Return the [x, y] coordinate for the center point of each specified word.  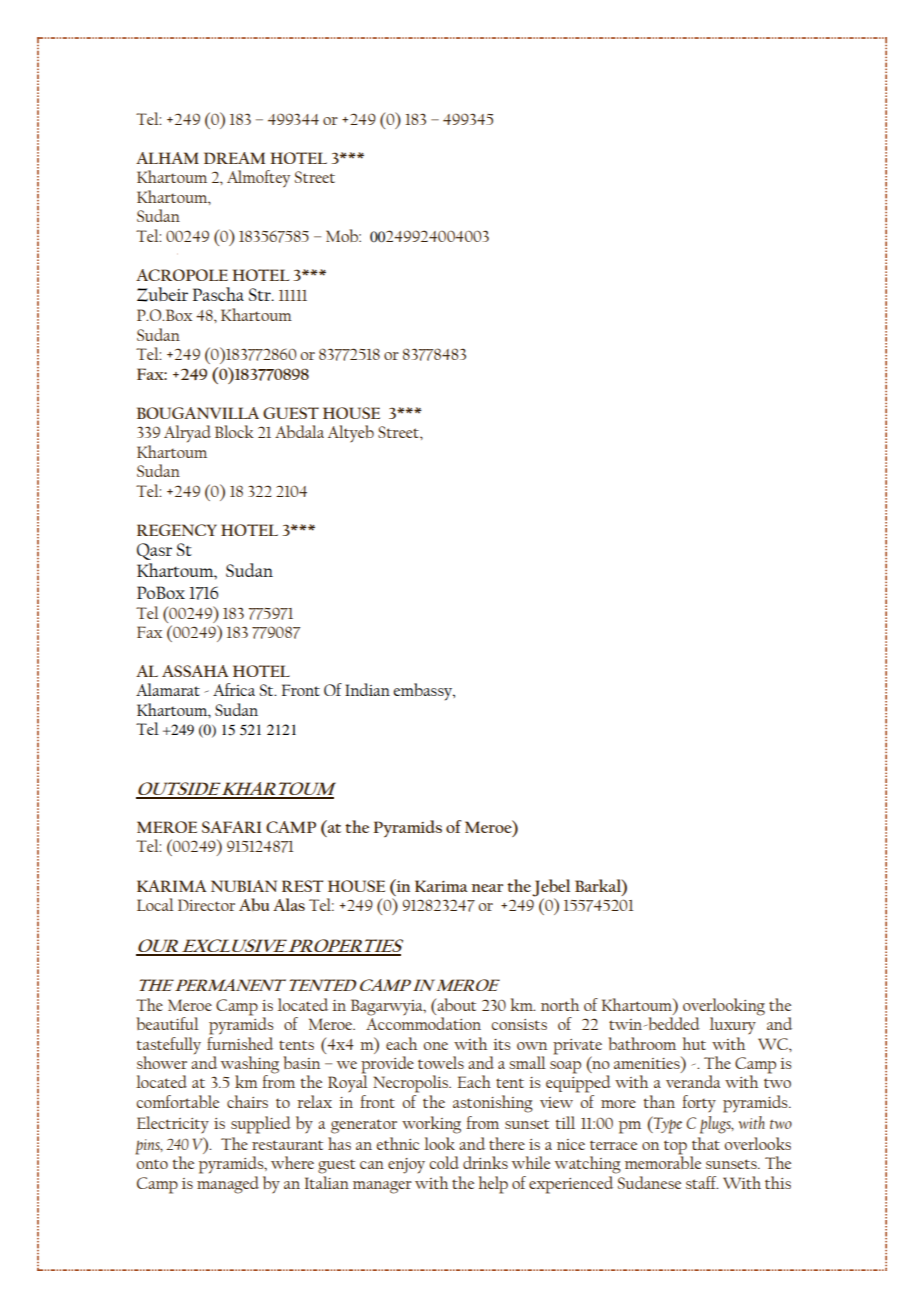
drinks [485, 1162]
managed [228, 1185]
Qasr [154, 551]
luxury [733, 1026]
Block [234, 431]
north [560, 1004]
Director [206, 905]
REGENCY [177, 530]
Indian [367, 689]
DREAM [234, 158]
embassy [423, 692]
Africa [234, 689]
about [455, 1004]
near [487, 888]
